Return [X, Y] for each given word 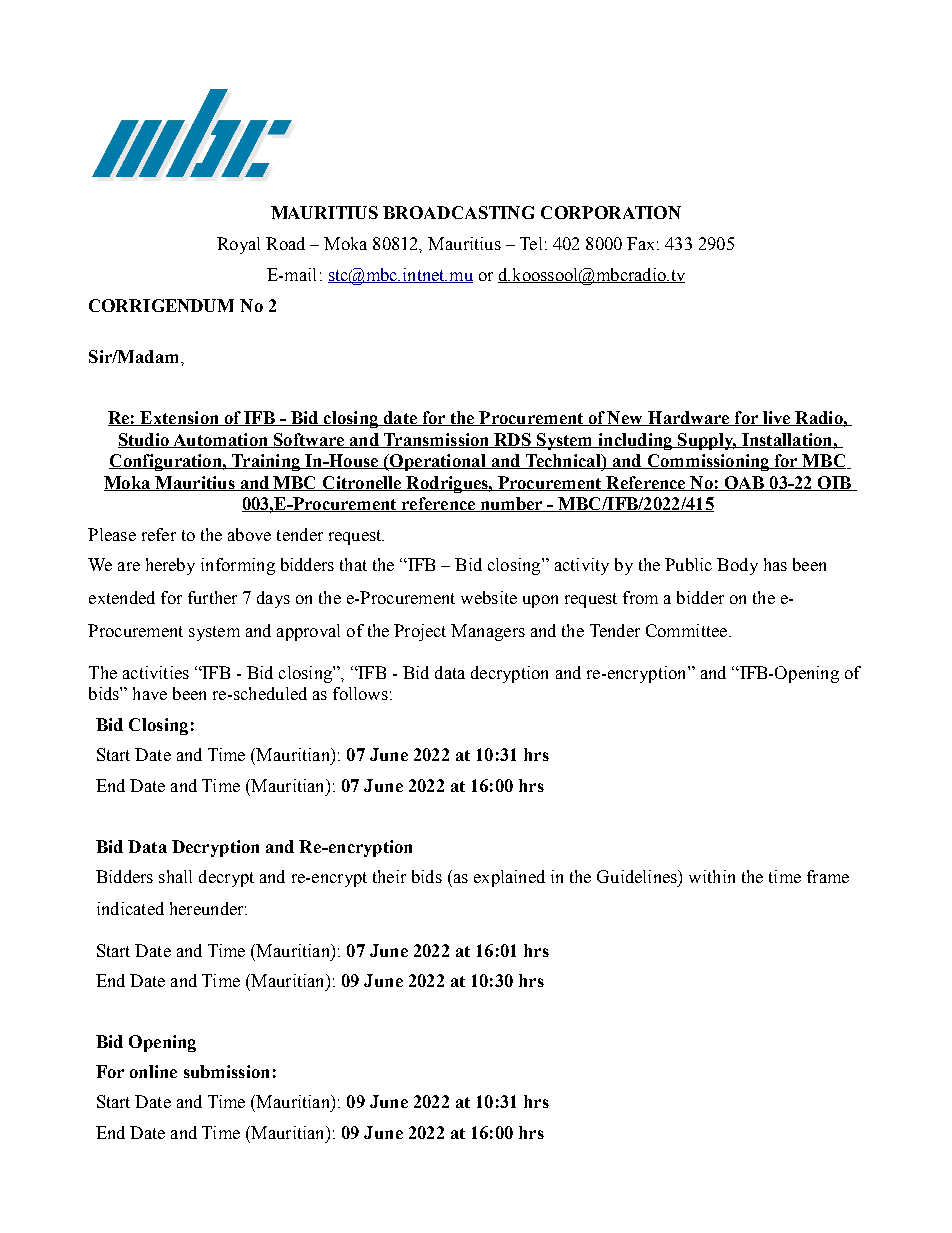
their [389, 876]
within [712, 876]
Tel [531, 243]
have [150, 693]
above [249, 534]
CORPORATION [611, 212]
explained [509, 878]
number [512, 504]
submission [226, 1071]
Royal [238, 245]
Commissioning [708, 462]
